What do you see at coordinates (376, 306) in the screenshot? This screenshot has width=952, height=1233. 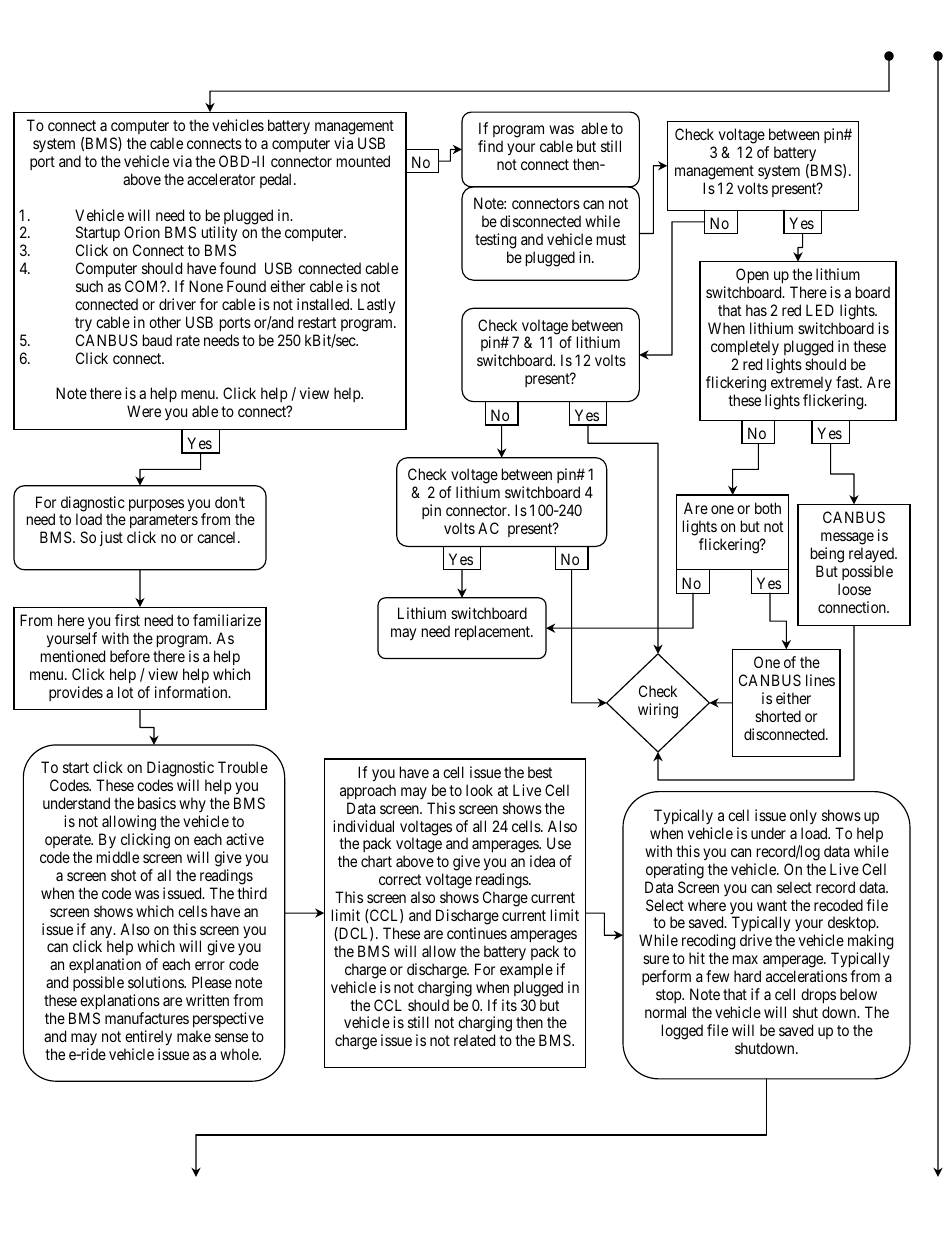 I see `Lastly` at bounding box center [376, 306].
